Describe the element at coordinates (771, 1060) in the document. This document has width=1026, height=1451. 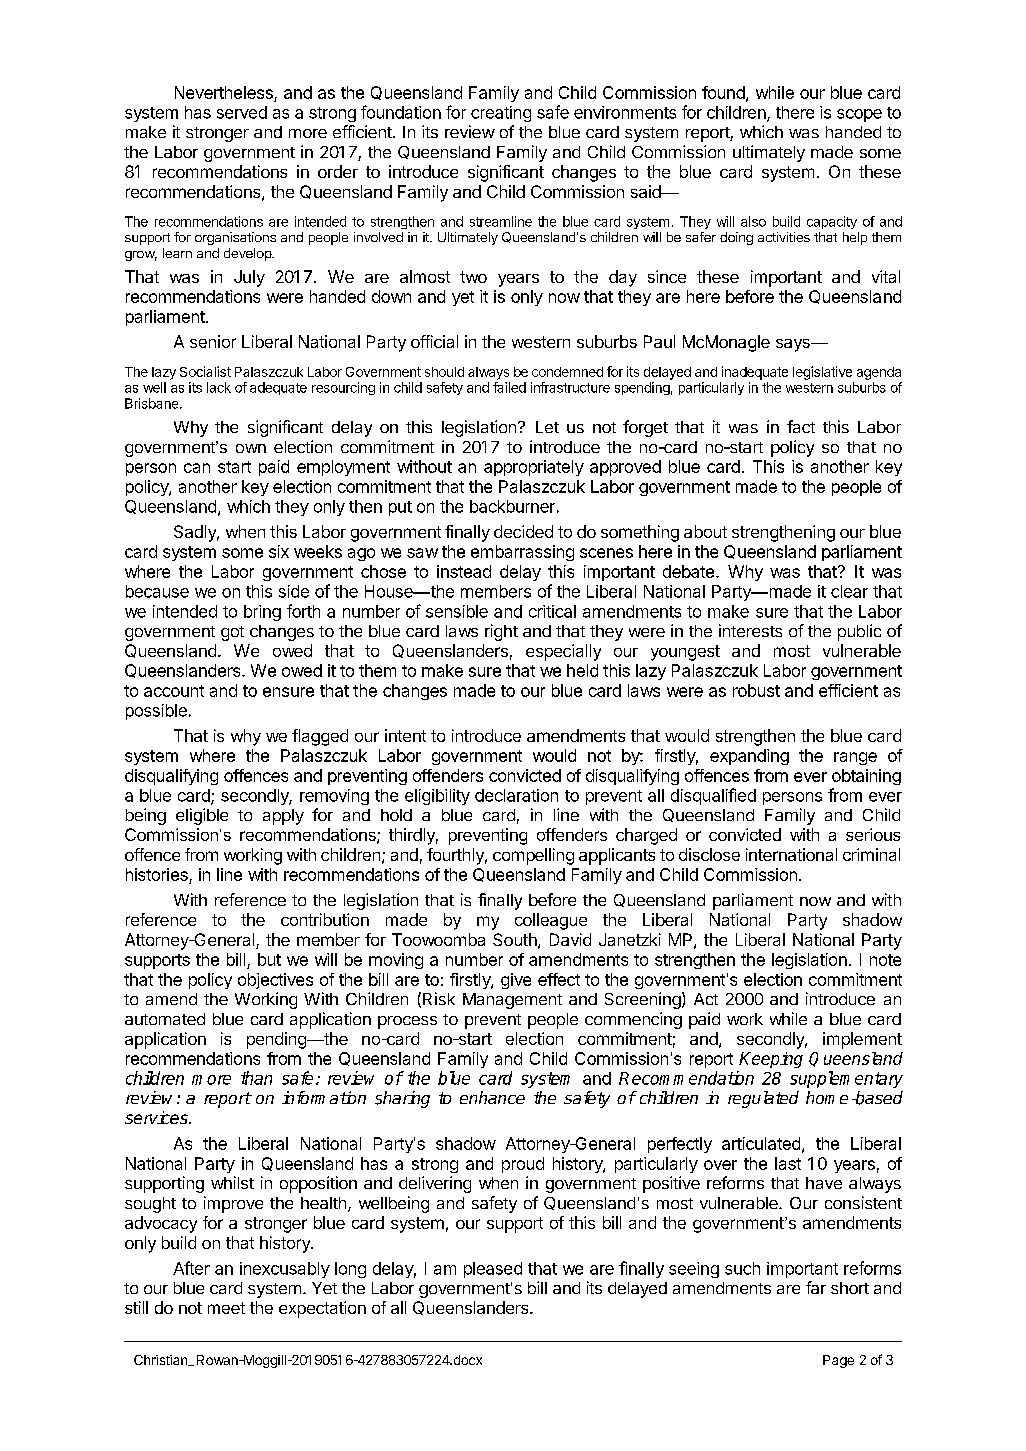
I see `Keeping` at that location.
